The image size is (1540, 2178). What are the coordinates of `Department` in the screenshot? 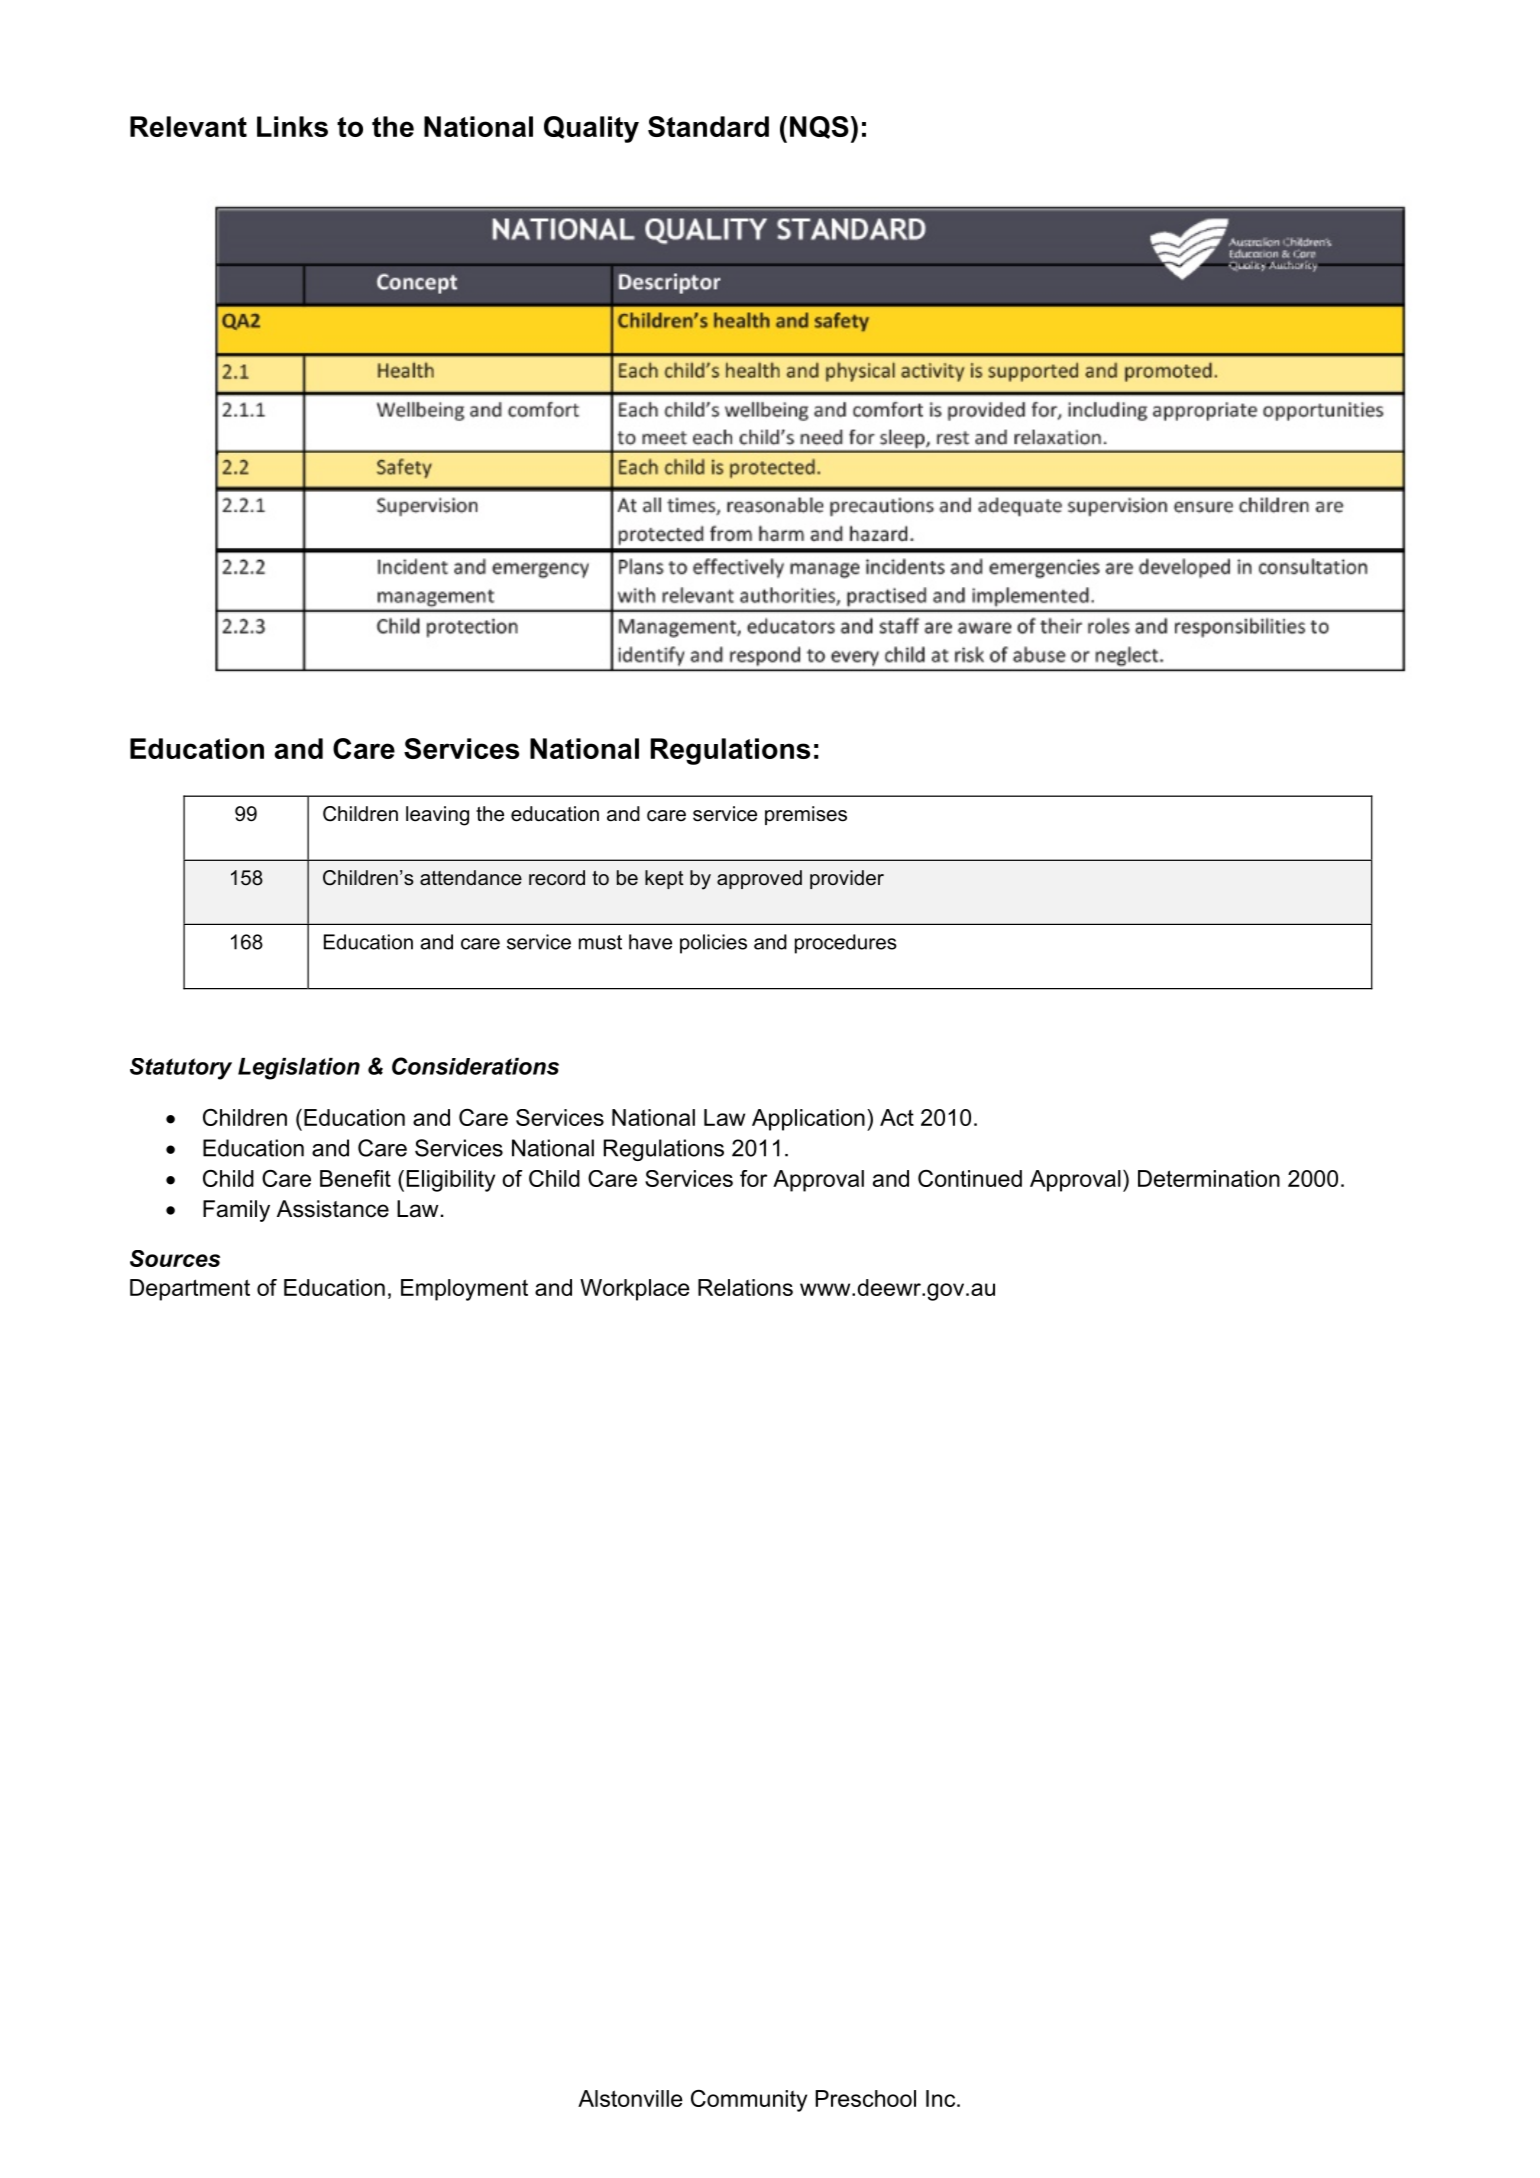 It's located at (190, 1290).
